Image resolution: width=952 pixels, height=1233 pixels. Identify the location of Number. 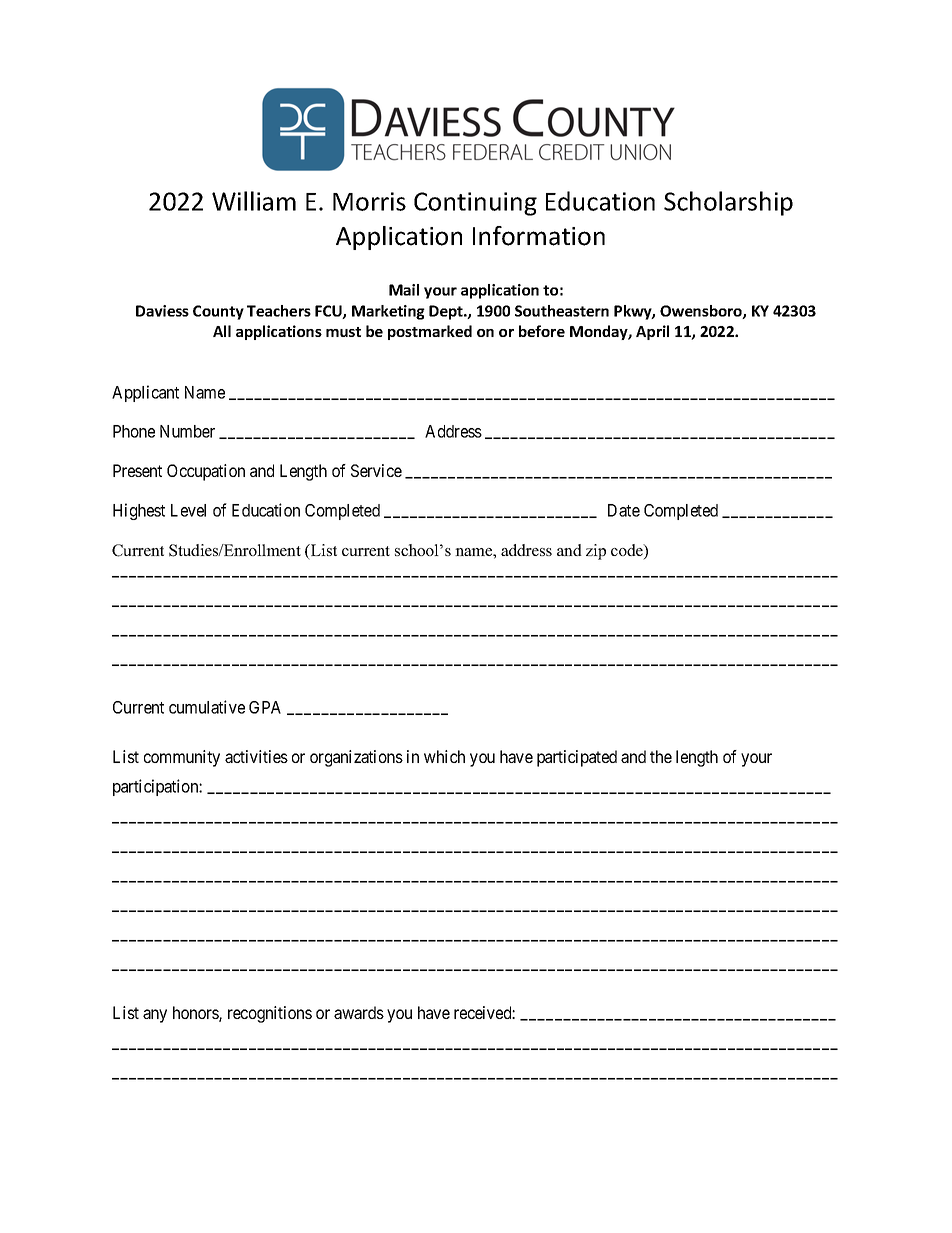
(187, 431).
